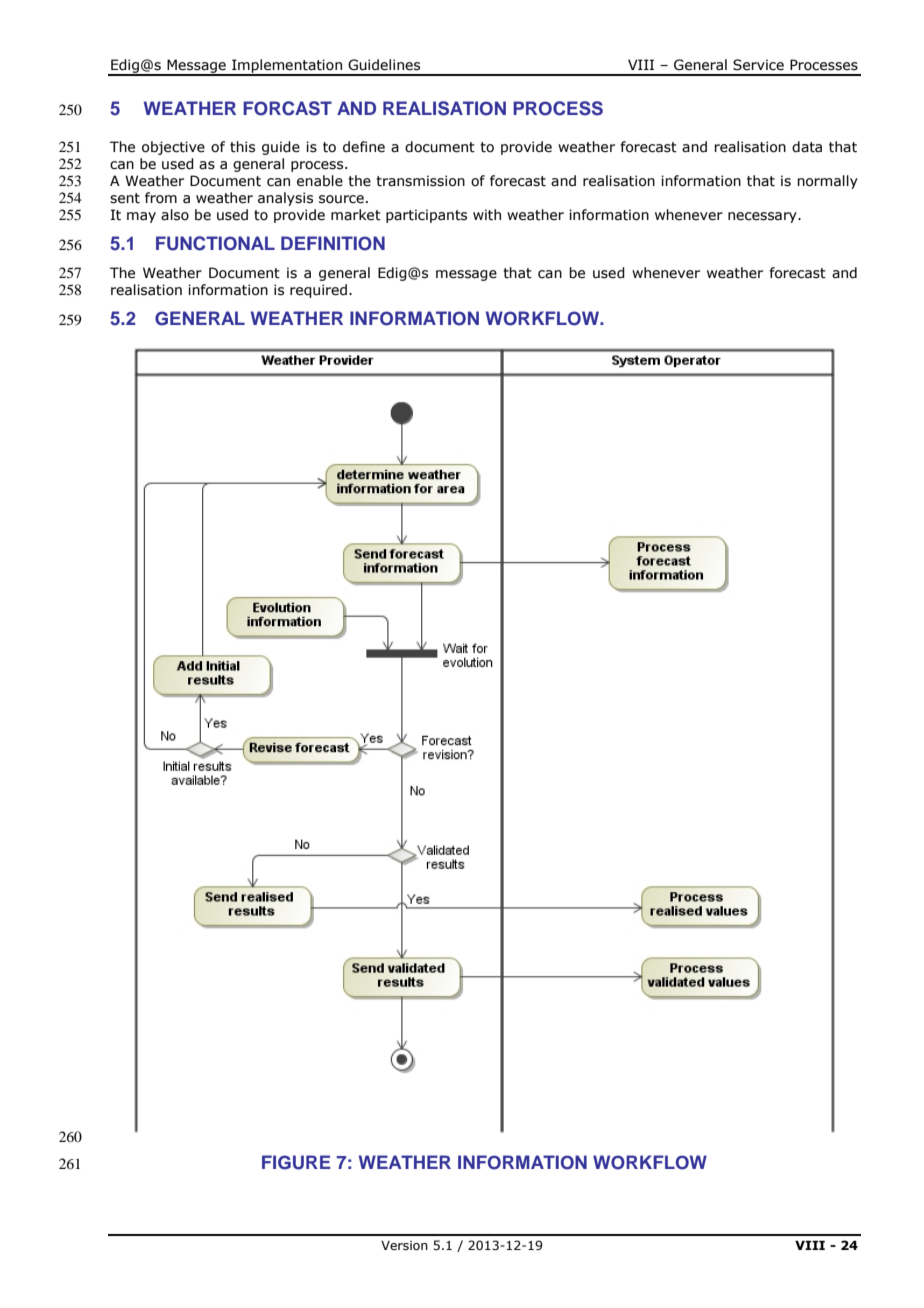 The height and width of the document is (1308, 924). I want to click on Service, so click(758, 65).
